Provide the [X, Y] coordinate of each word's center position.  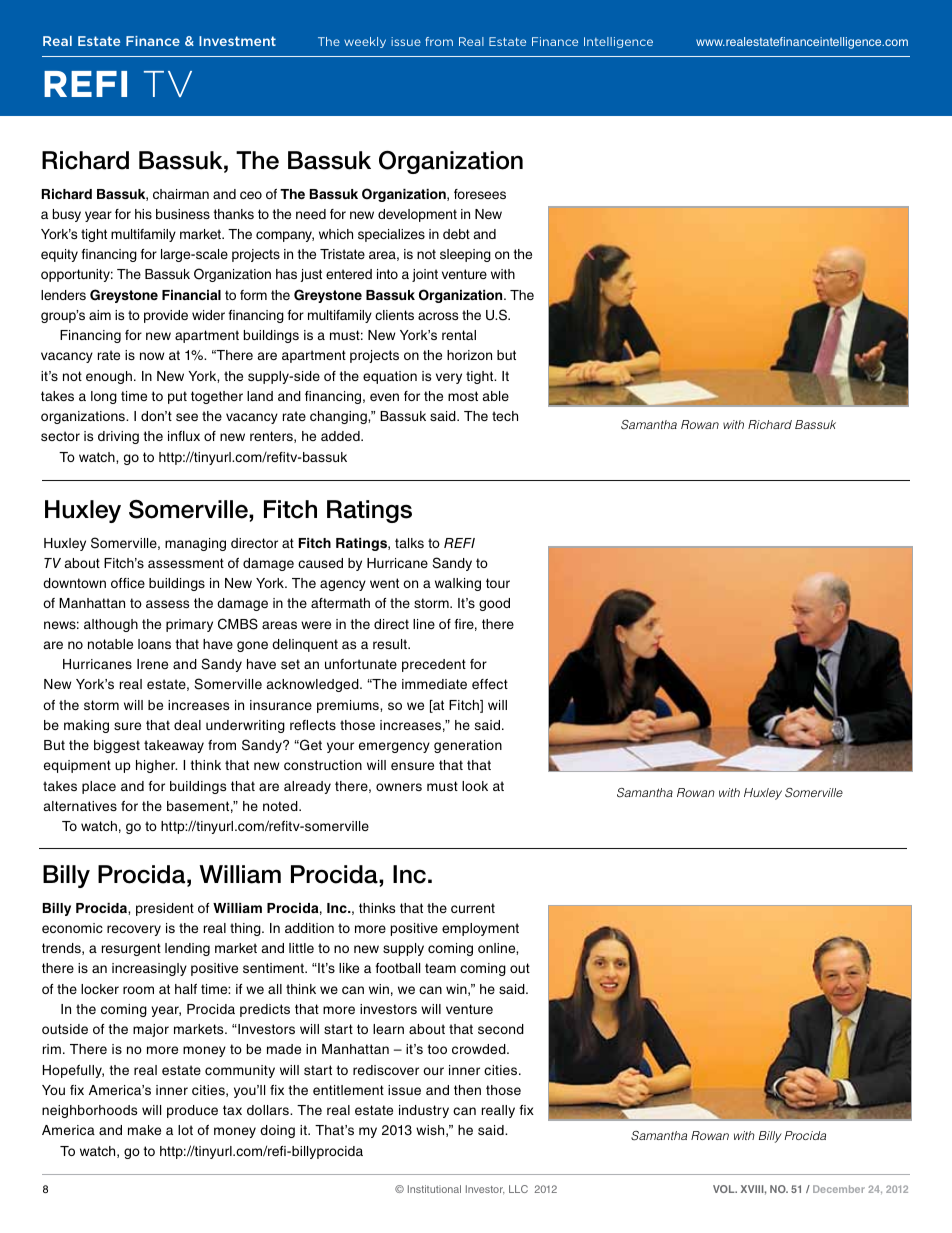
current [473, 908]
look [475, 786]
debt [456, 234]
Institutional [434, 1189]
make [144, 1130]
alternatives [80, 806]
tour [498, 583]
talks [409, 543]
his [143, 214]
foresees [480, 194]
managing [195, 544]
